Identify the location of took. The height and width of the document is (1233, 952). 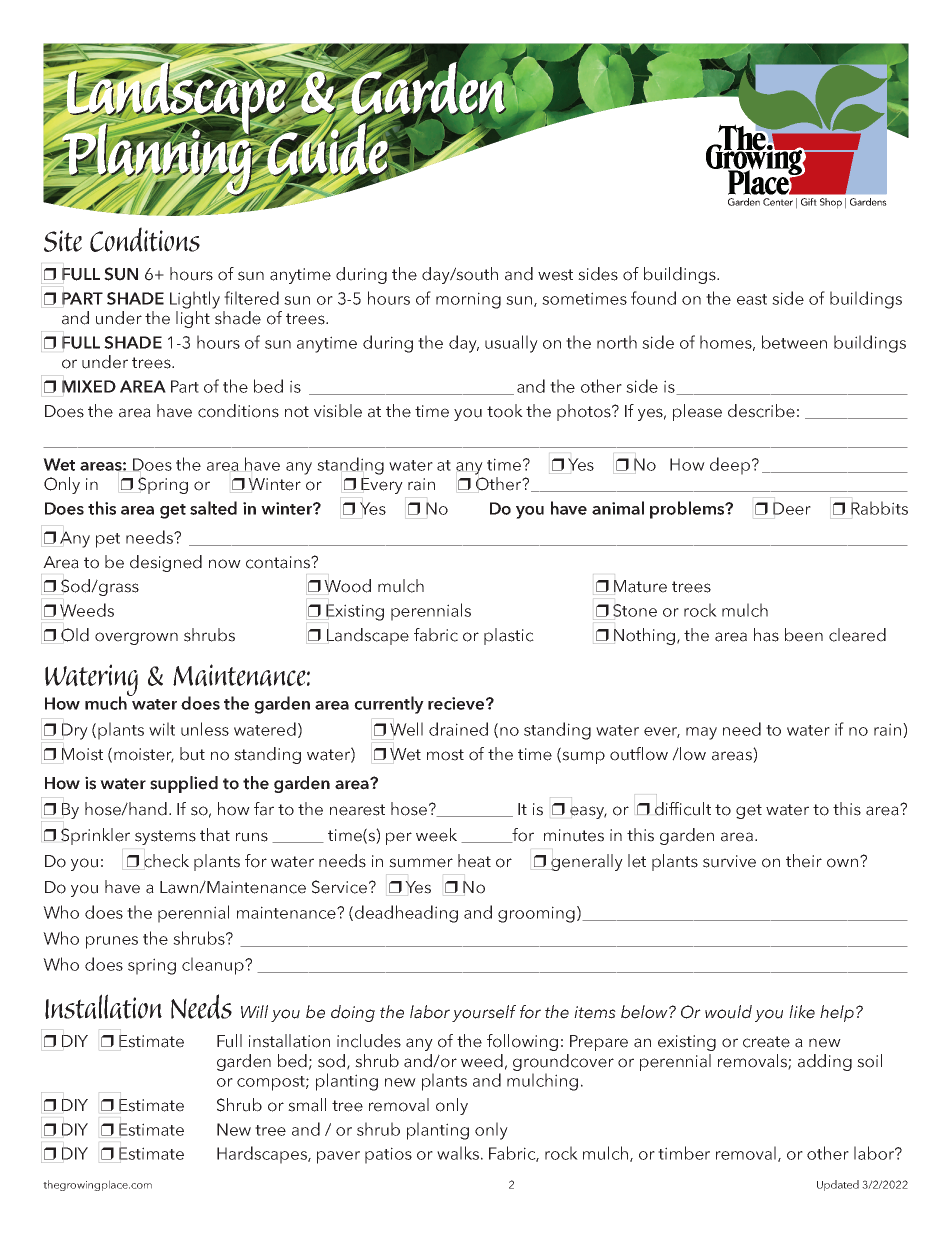
(505, 411).
